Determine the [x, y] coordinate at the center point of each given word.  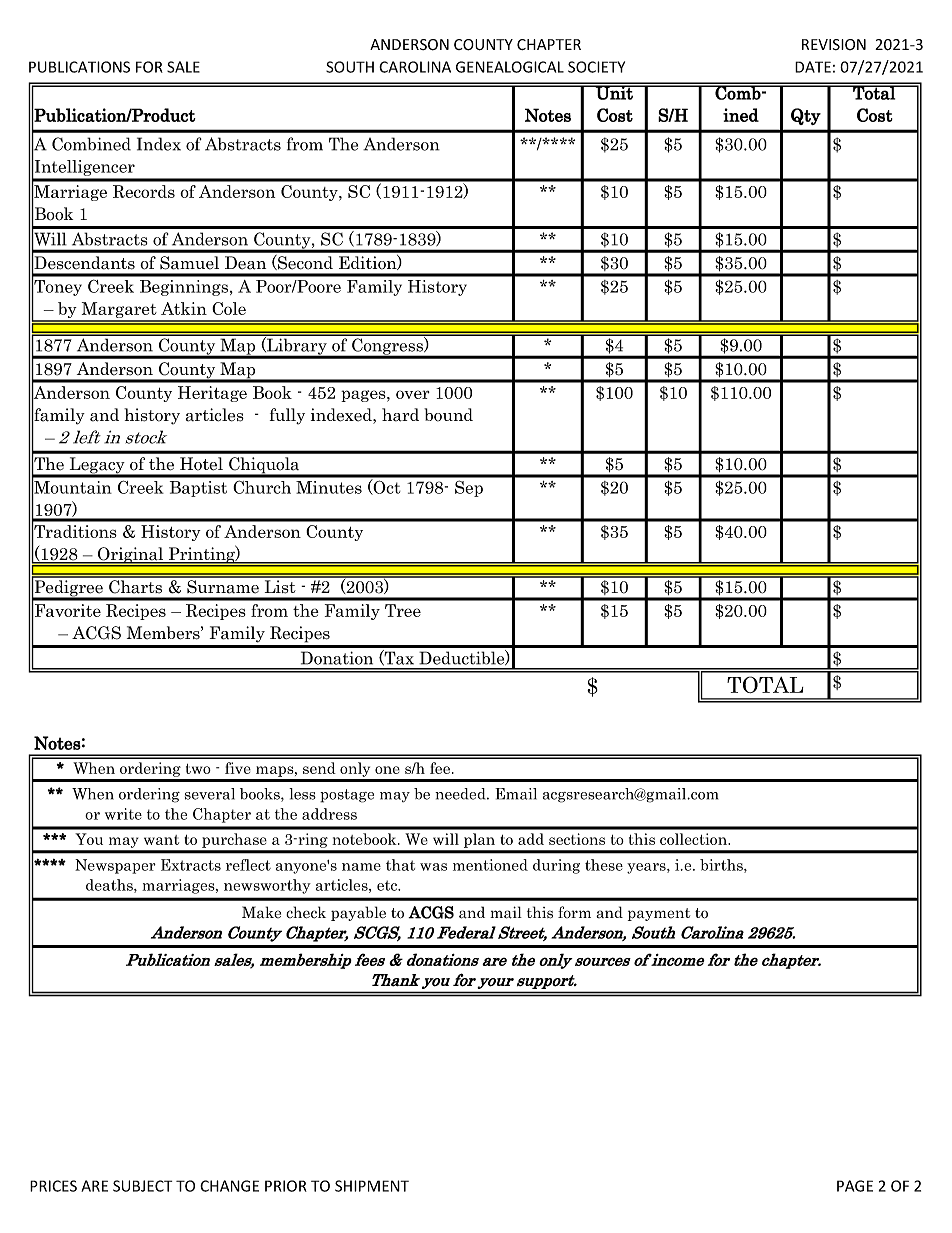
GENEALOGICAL [510, 67]
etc [388, 885]
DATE [813, 67]
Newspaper [115, 866]
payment [659, 914]
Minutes [329, 487]
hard [400, 415]
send [319, 768]
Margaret [119, 311]
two [198, 769]
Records [144, 191]
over [413, 394]
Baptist [198, 489]
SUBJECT [142, 1186]
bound [448, 415]
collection [694, 839]
